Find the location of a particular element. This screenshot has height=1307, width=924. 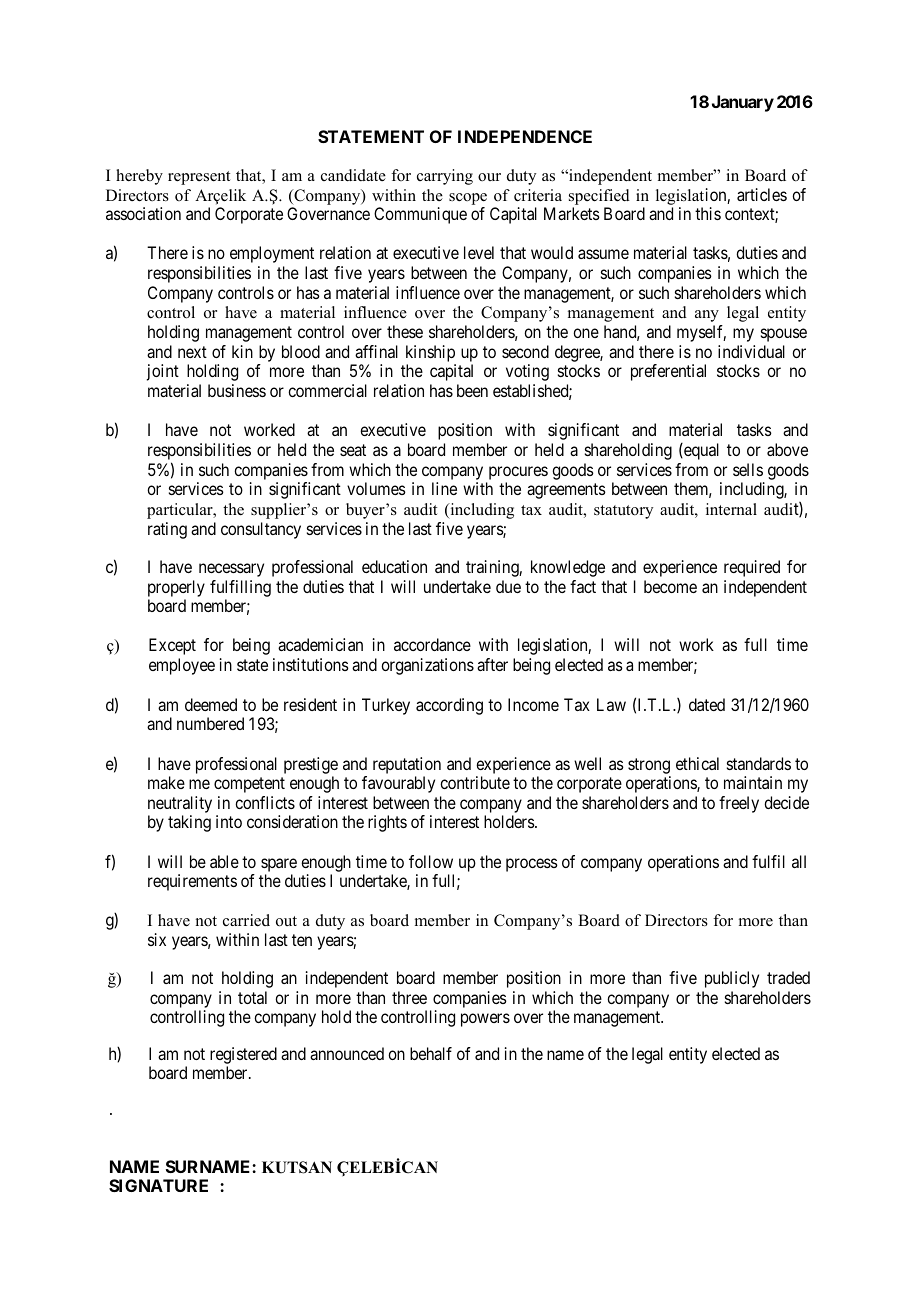

January is located at coordinates (743, 103).
